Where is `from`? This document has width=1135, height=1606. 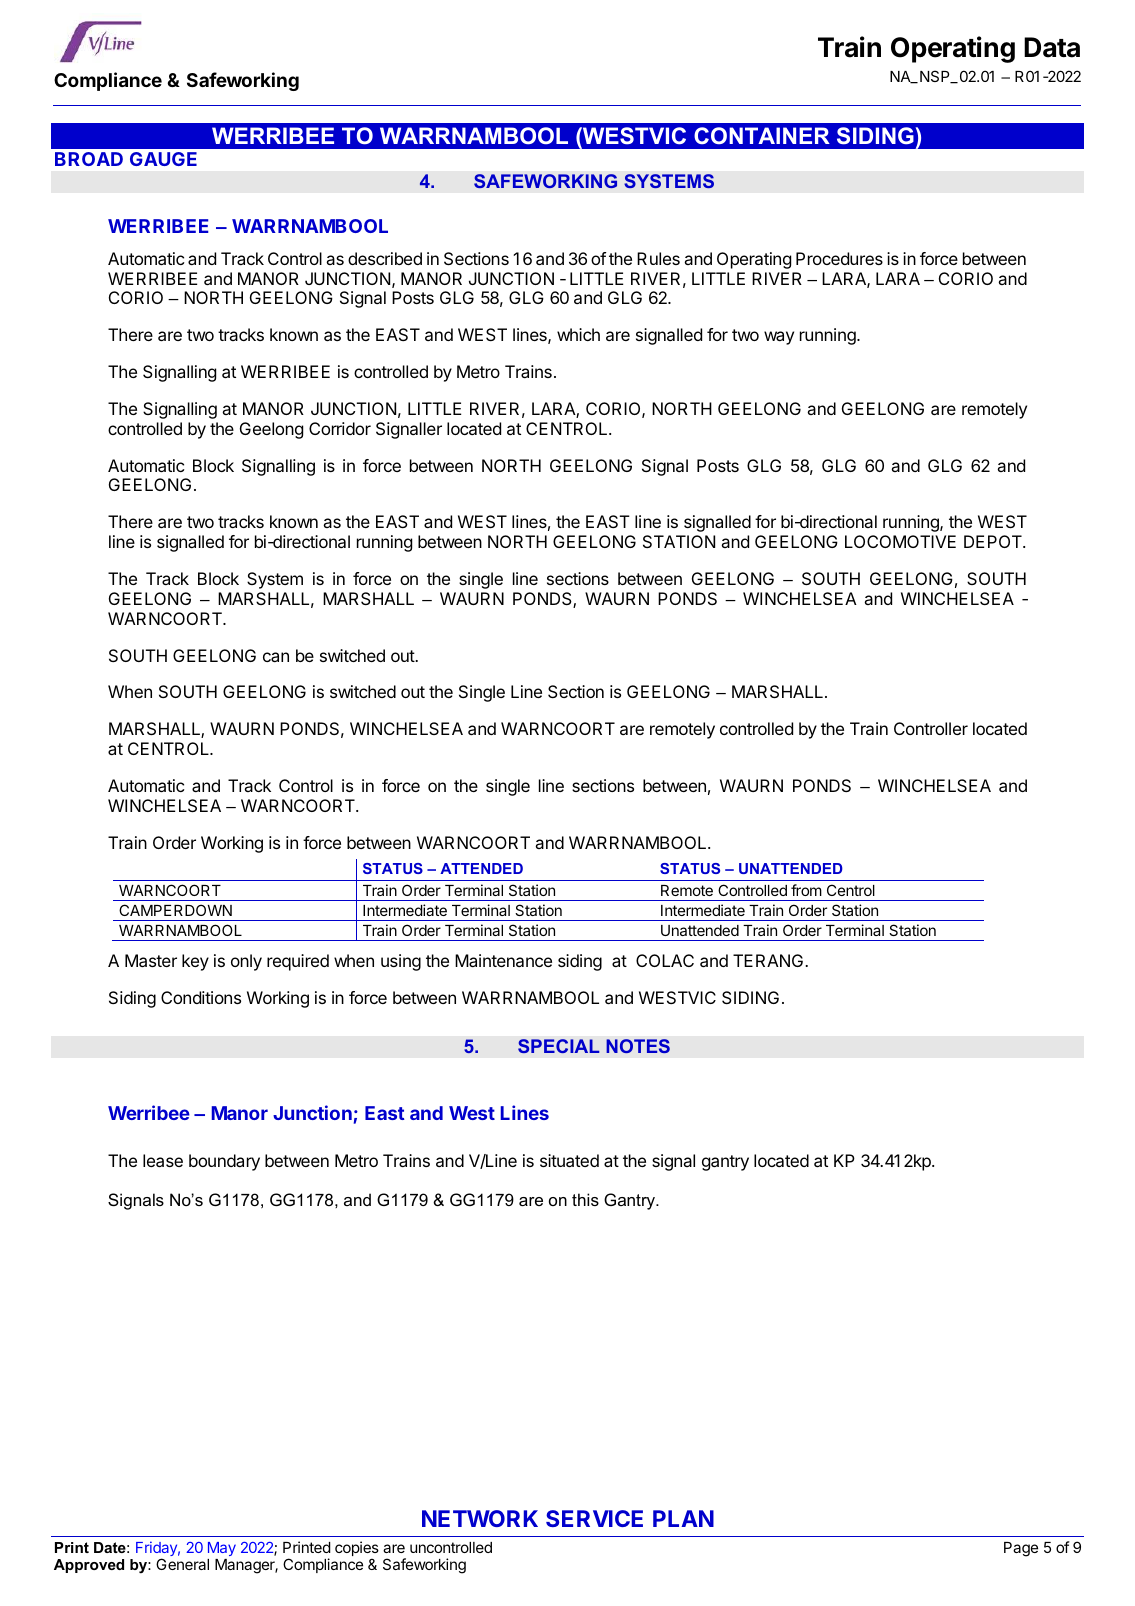
from is located at coordinates (806, 890).
